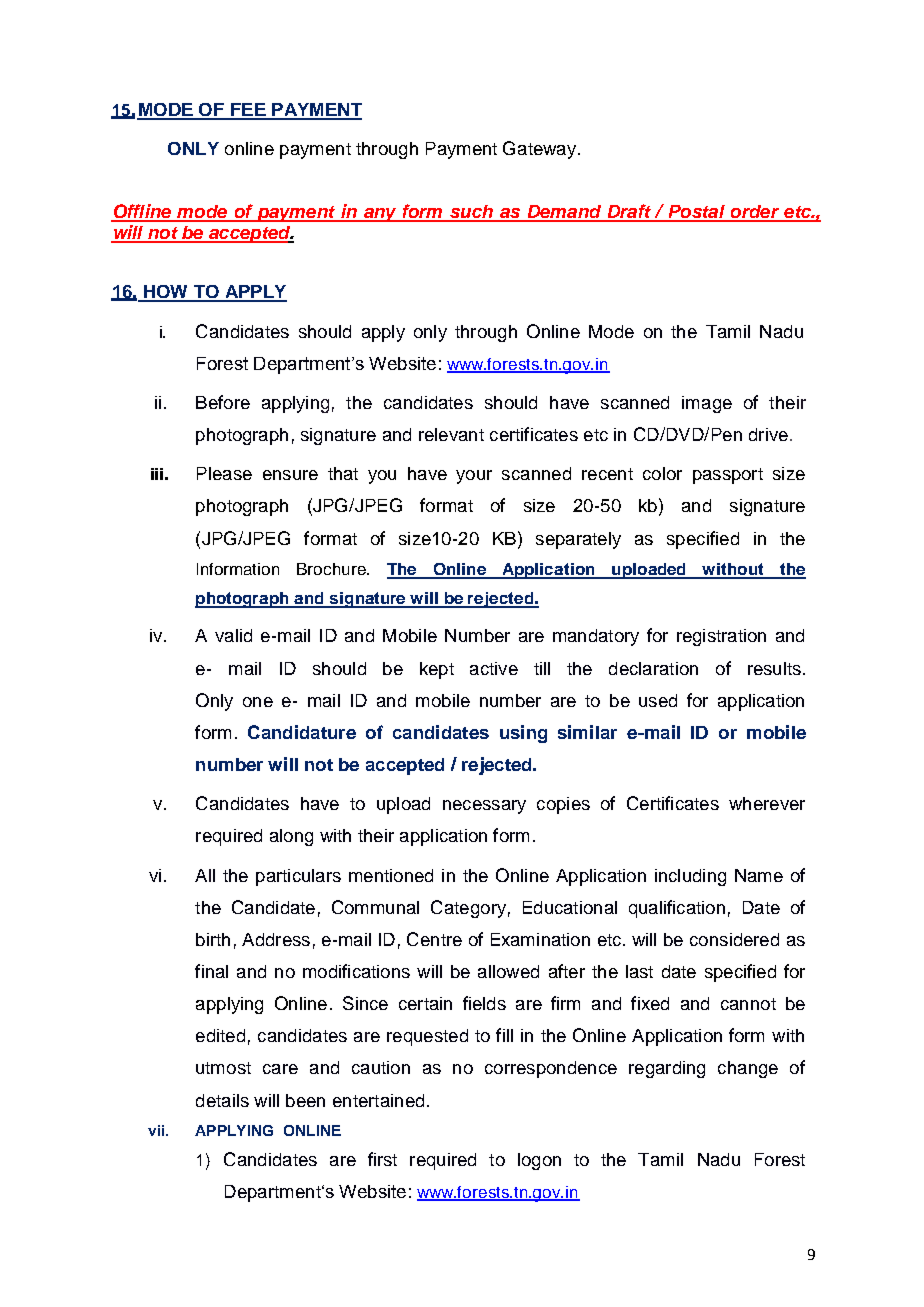 This screenshot has width=924, height=1307. I want to click on Category, so click(468, 909).
